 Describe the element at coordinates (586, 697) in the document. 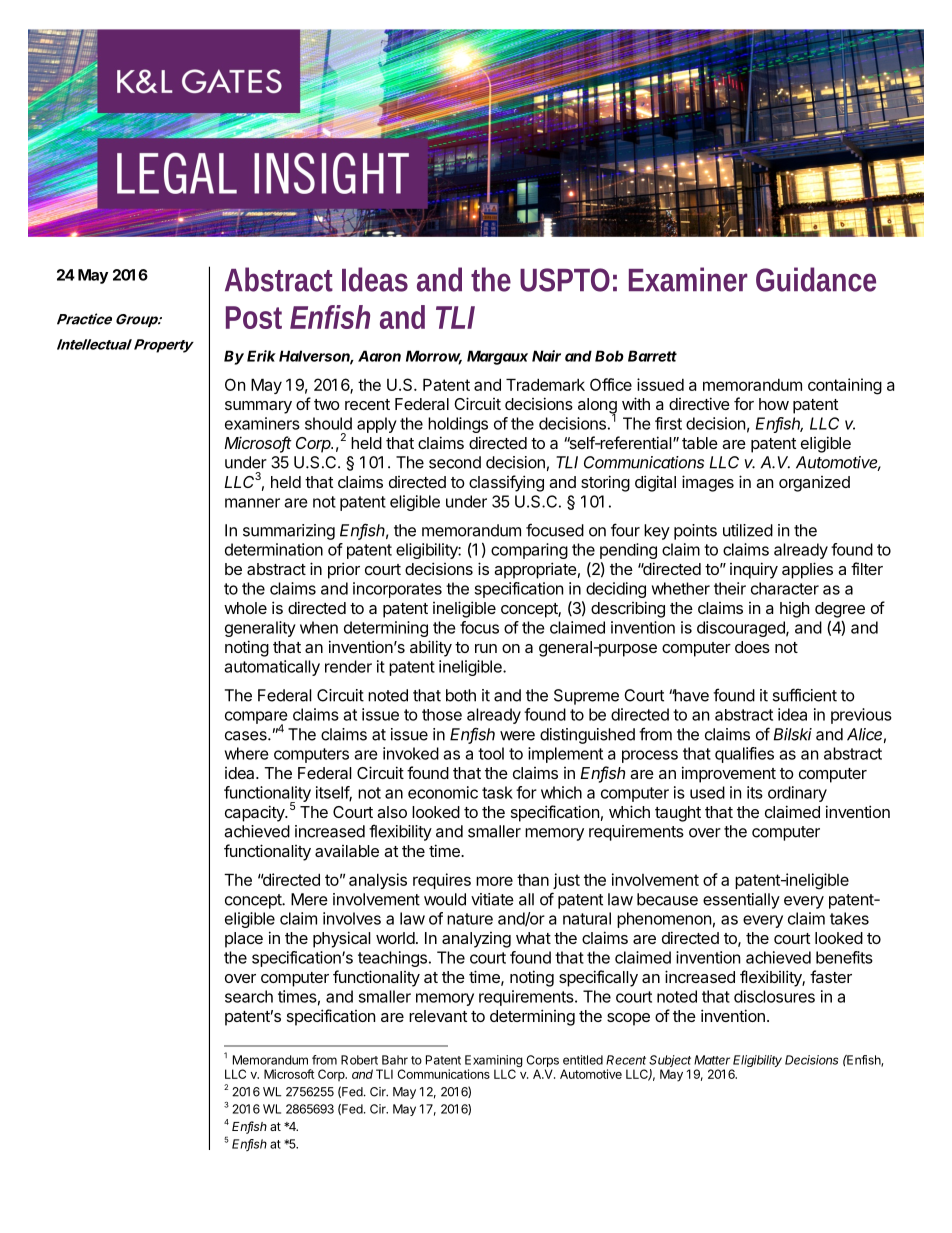

I see `Supreme` at that location.
